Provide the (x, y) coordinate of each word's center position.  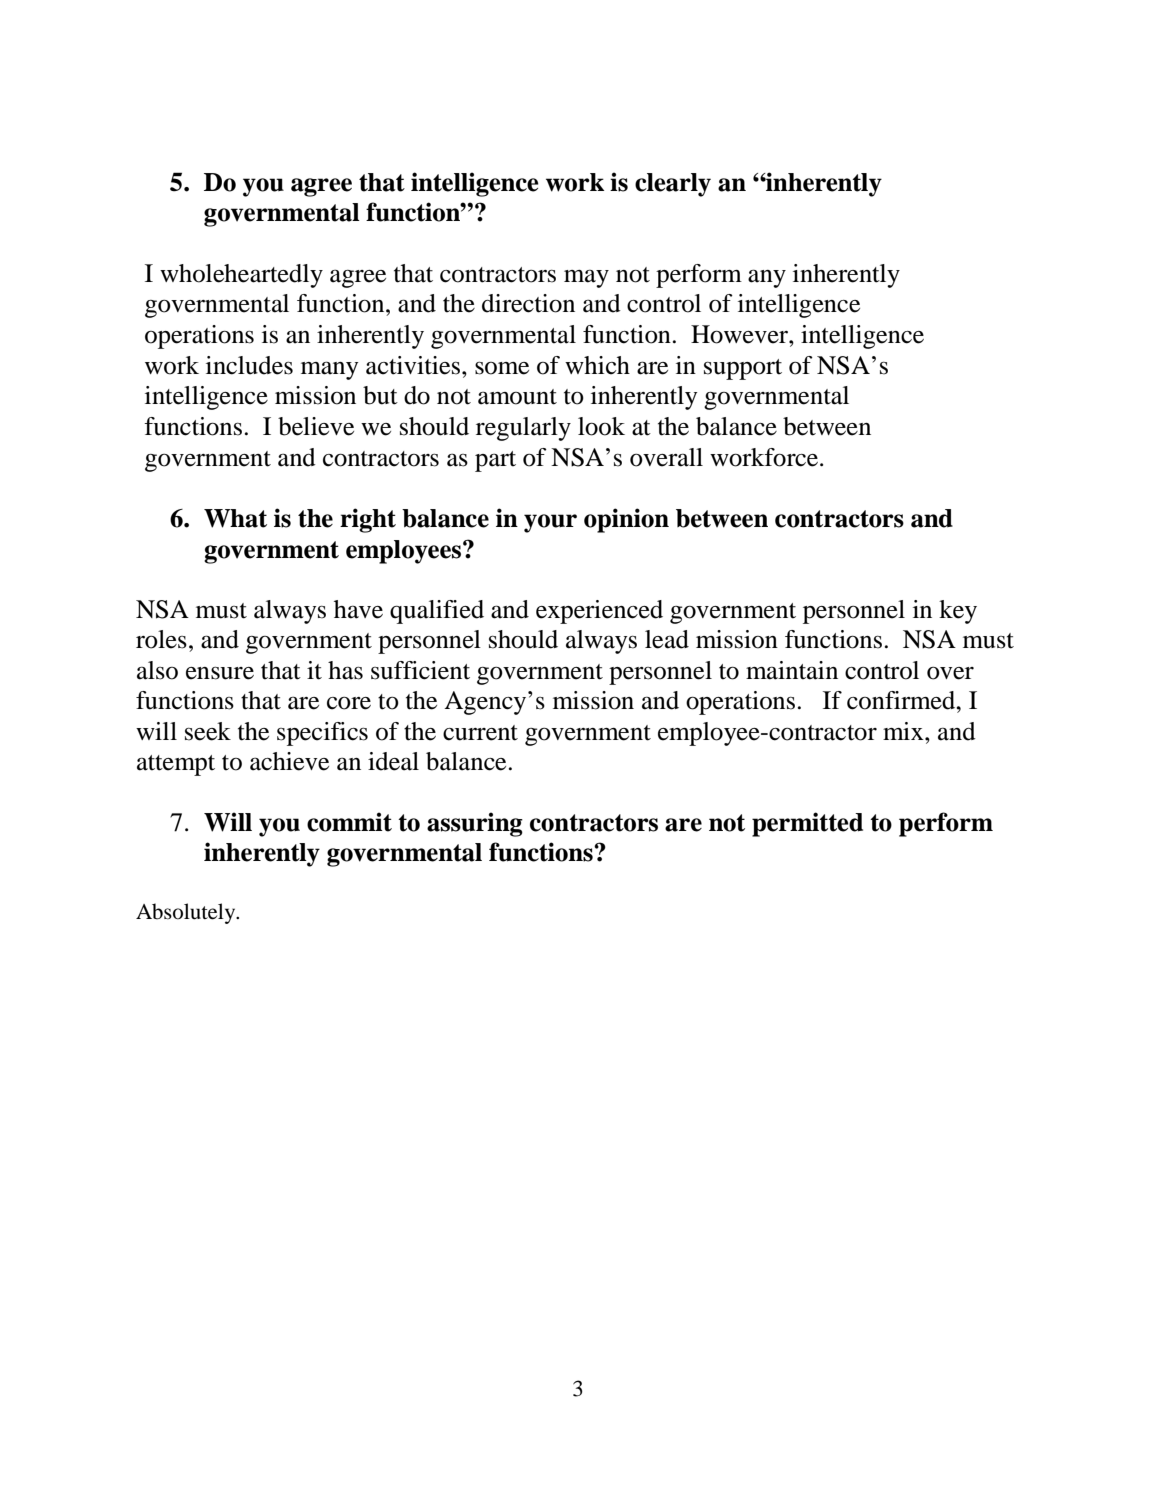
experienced (599, 612)
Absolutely (187, 913)
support (743, 369)
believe (316, 426)
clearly (673, 185)
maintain (792, 670)
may (586, 278)
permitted (807, 824)
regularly (523, 429)
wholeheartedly (241, 276)
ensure (220, 673)
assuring (475, 824)
